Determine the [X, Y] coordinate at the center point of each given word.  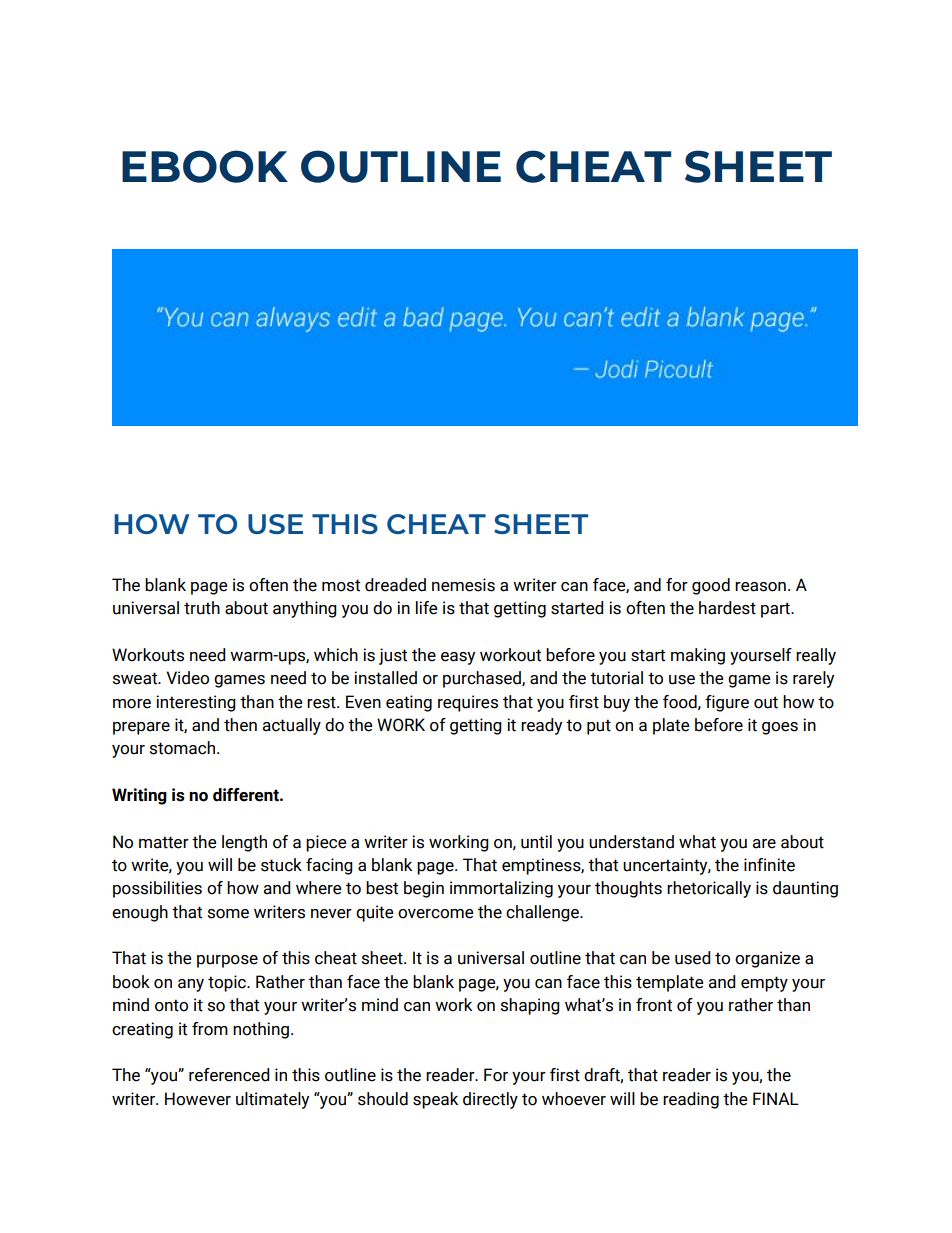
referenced [229, 1075]
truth [202, 608]
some [228, 914]
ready [541, 726]
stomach [182, 748]
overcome [436, 914]
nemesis [463, 585]
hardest [727, 608]
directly [490, 1100]
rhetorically [709, 889]
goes [780, 728]
